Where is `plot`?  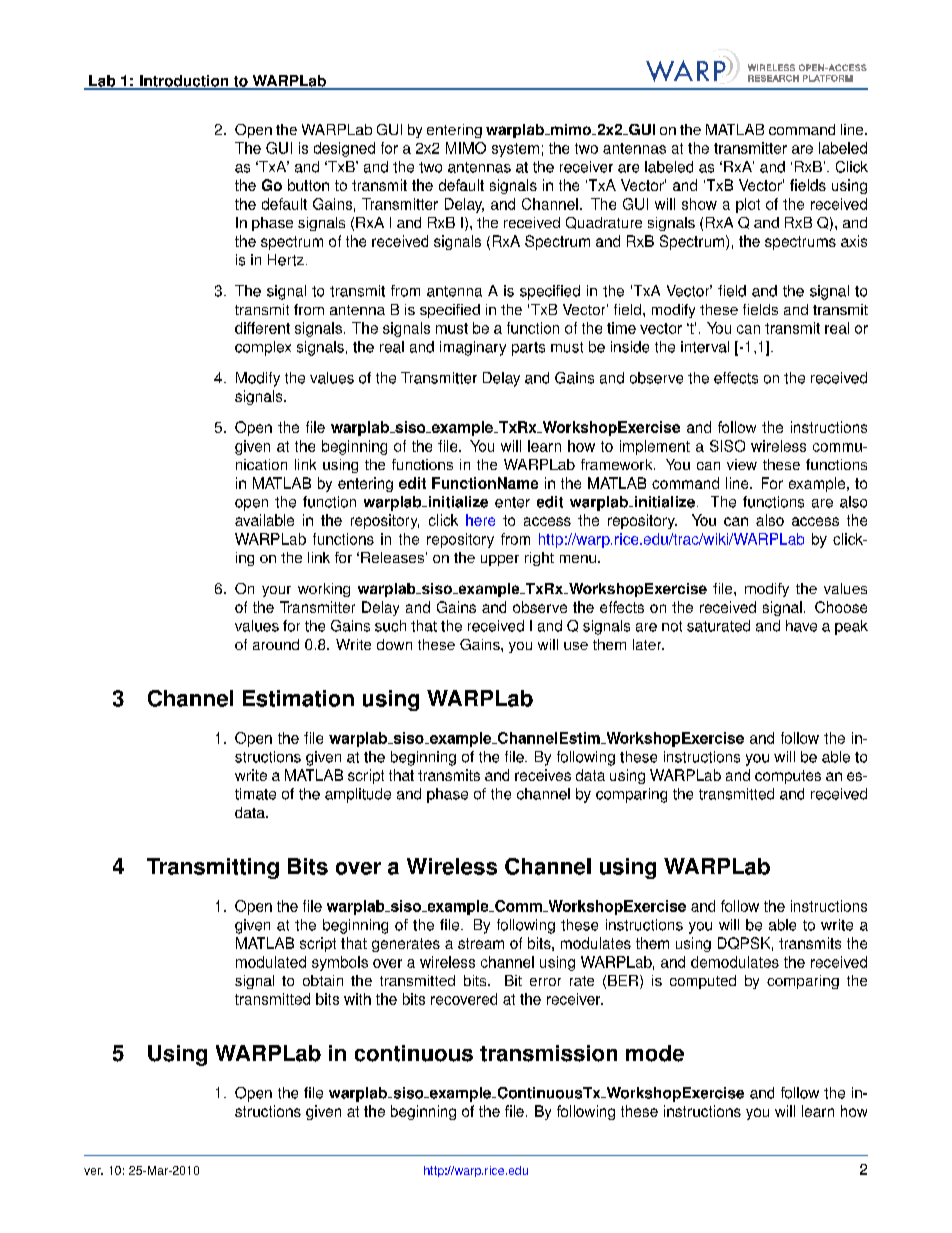 plot is located at coordinates (748, 205).
